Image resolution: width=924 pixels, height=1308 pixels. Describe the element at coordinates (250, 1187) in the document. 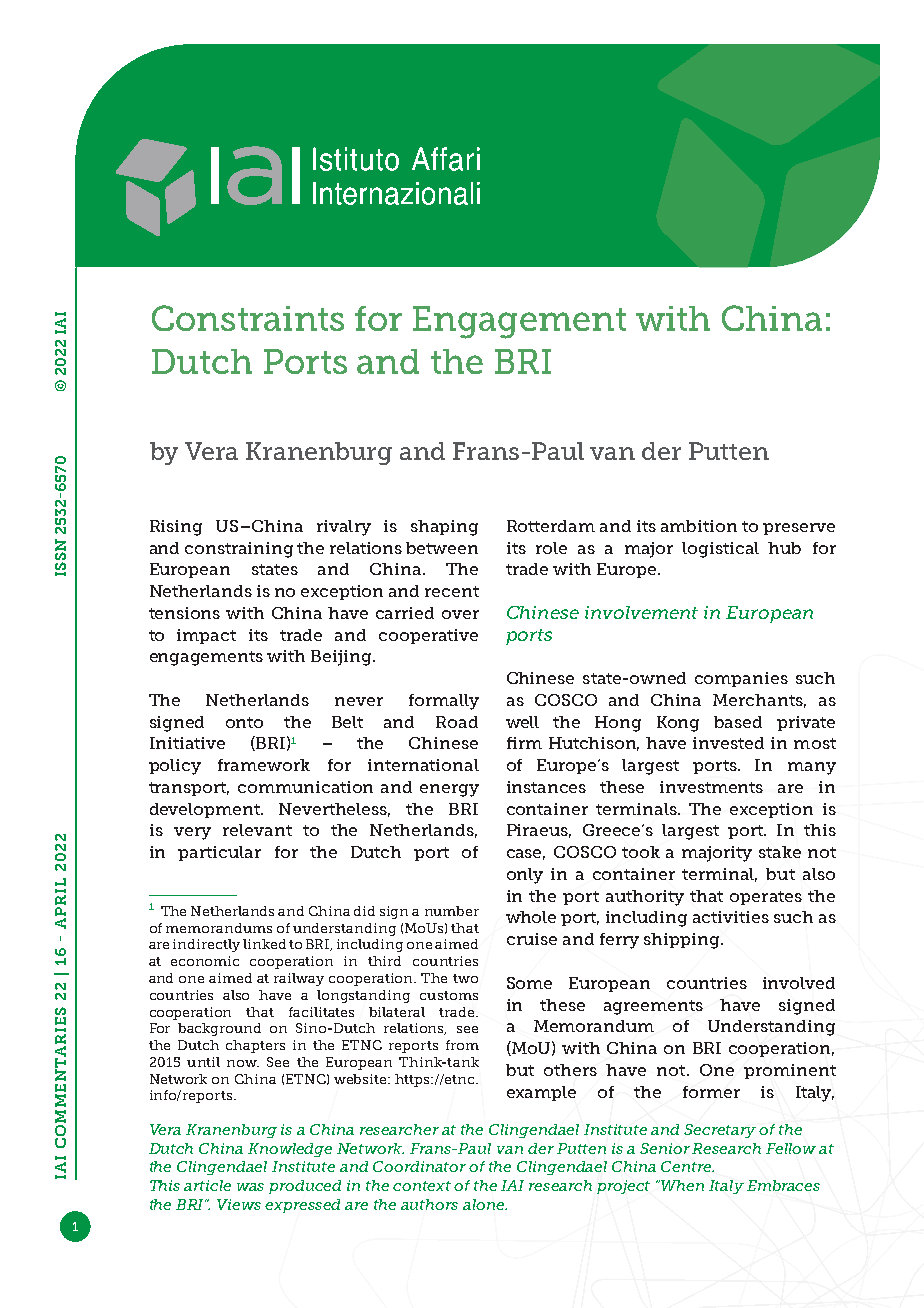

I see `was` at that location.
